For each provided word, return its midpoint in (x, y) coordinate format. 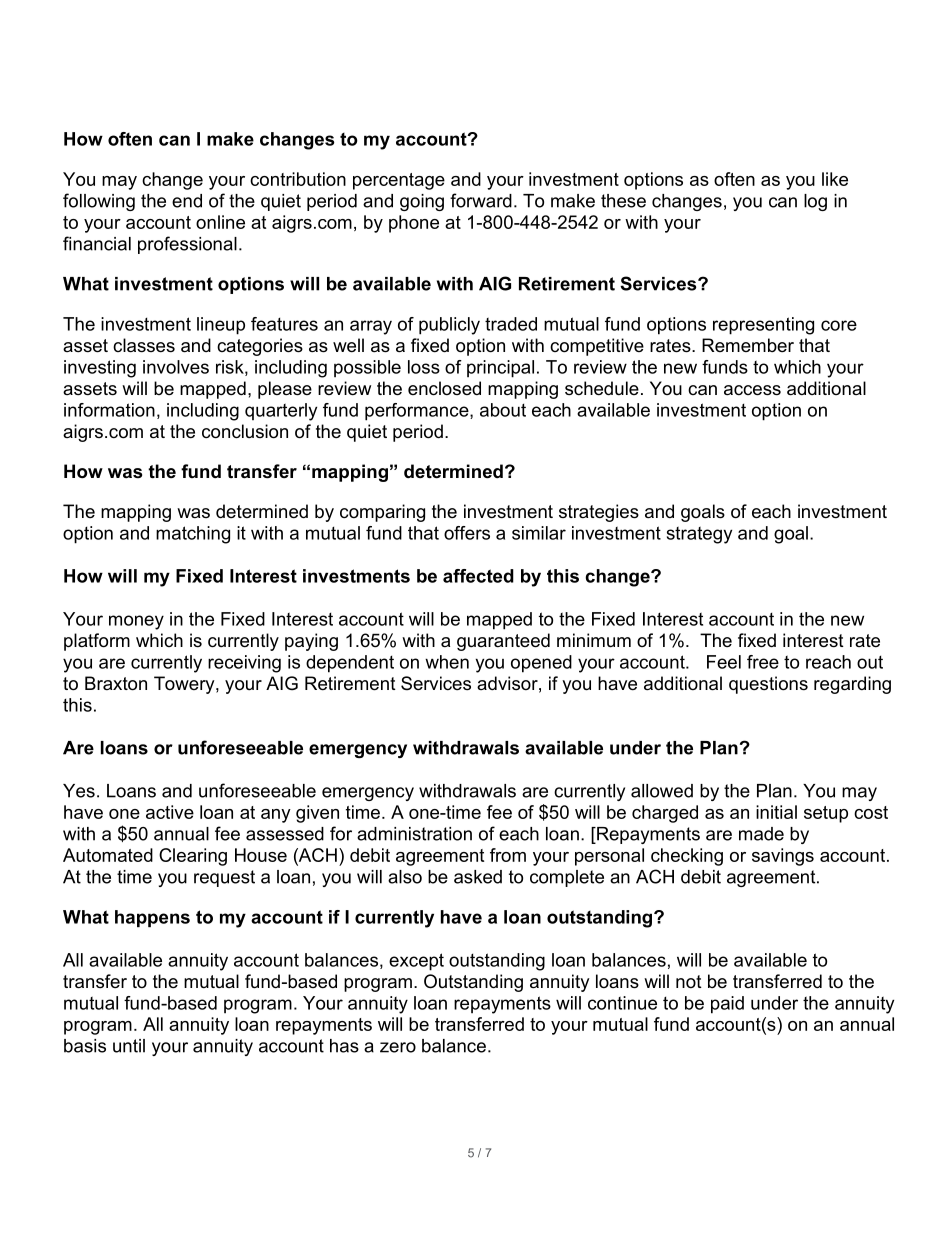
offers (467, 533)
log (815, 202)
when (447, 662)
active (170, 812)
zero (398, 1047)
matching (193, 535)
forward (481, 200)
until (129, 1046)
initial (776, 812)
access (752, 390)
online (220, 222)
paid (727, 1005)
